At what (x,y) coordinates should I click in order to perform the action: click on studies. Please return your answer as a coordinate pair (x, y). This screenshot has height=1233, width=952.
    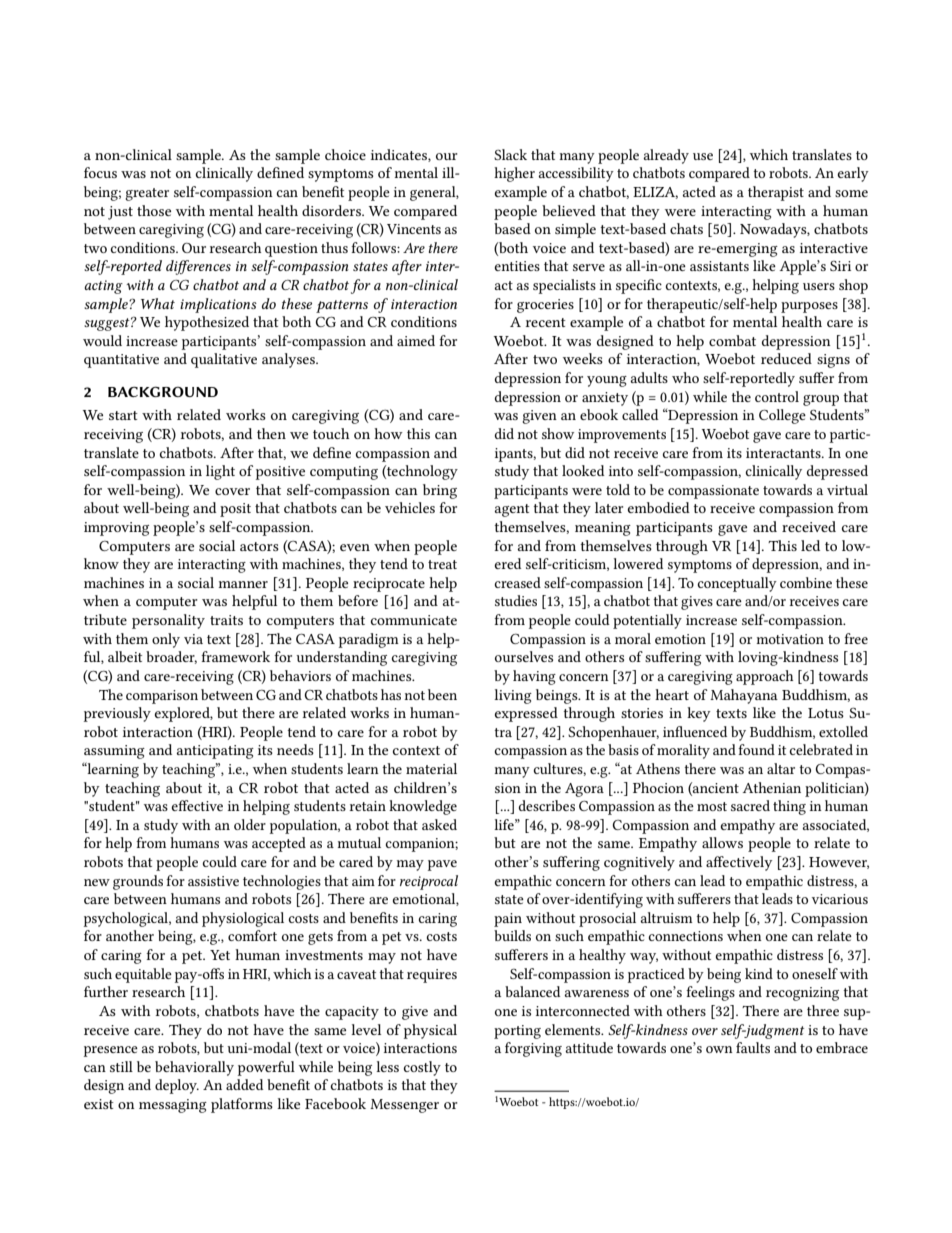
    Looking at the image, I should click on (516, 600).
